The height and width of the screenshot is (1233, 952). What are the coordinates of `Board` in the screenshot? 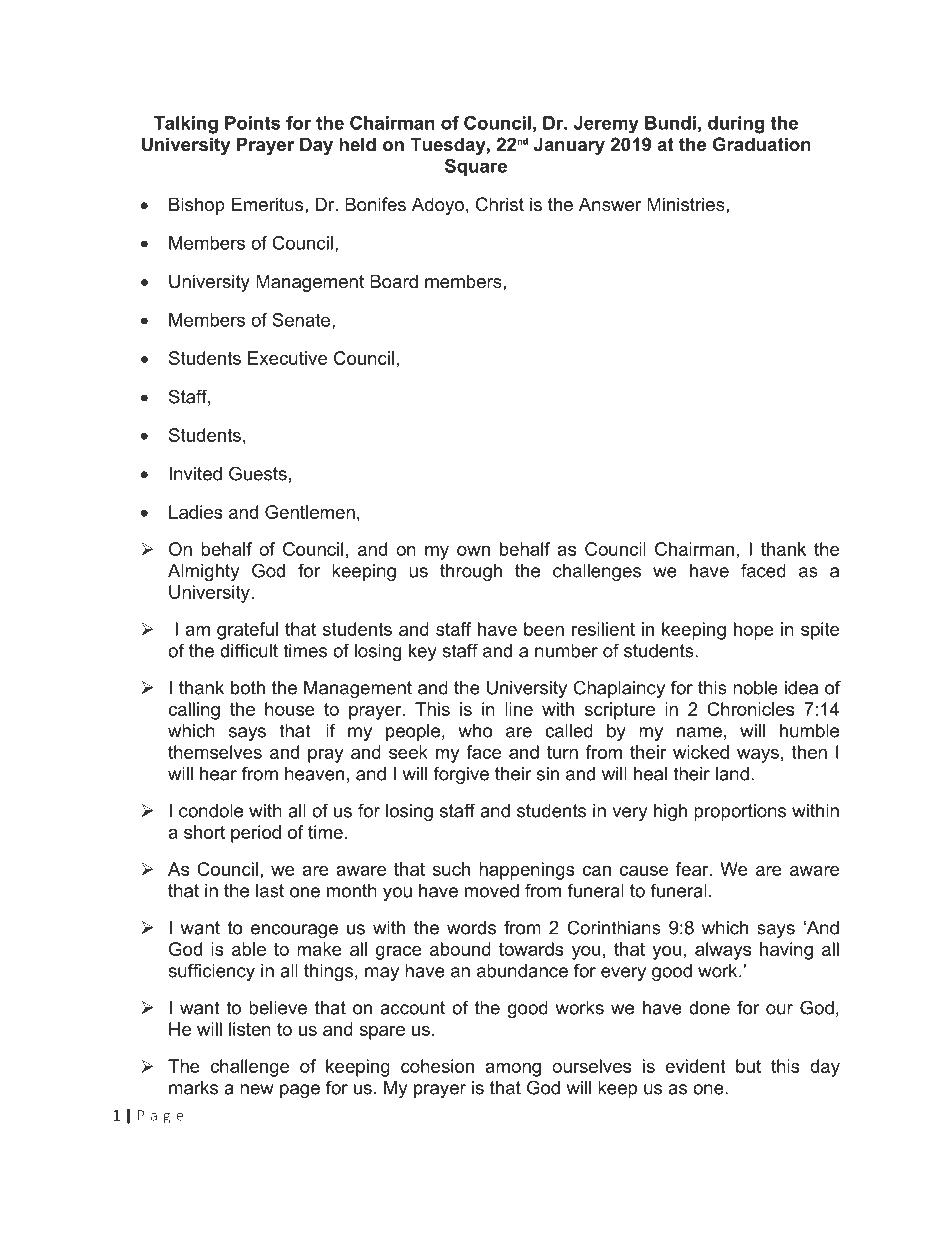 It's located at (394, 281).
